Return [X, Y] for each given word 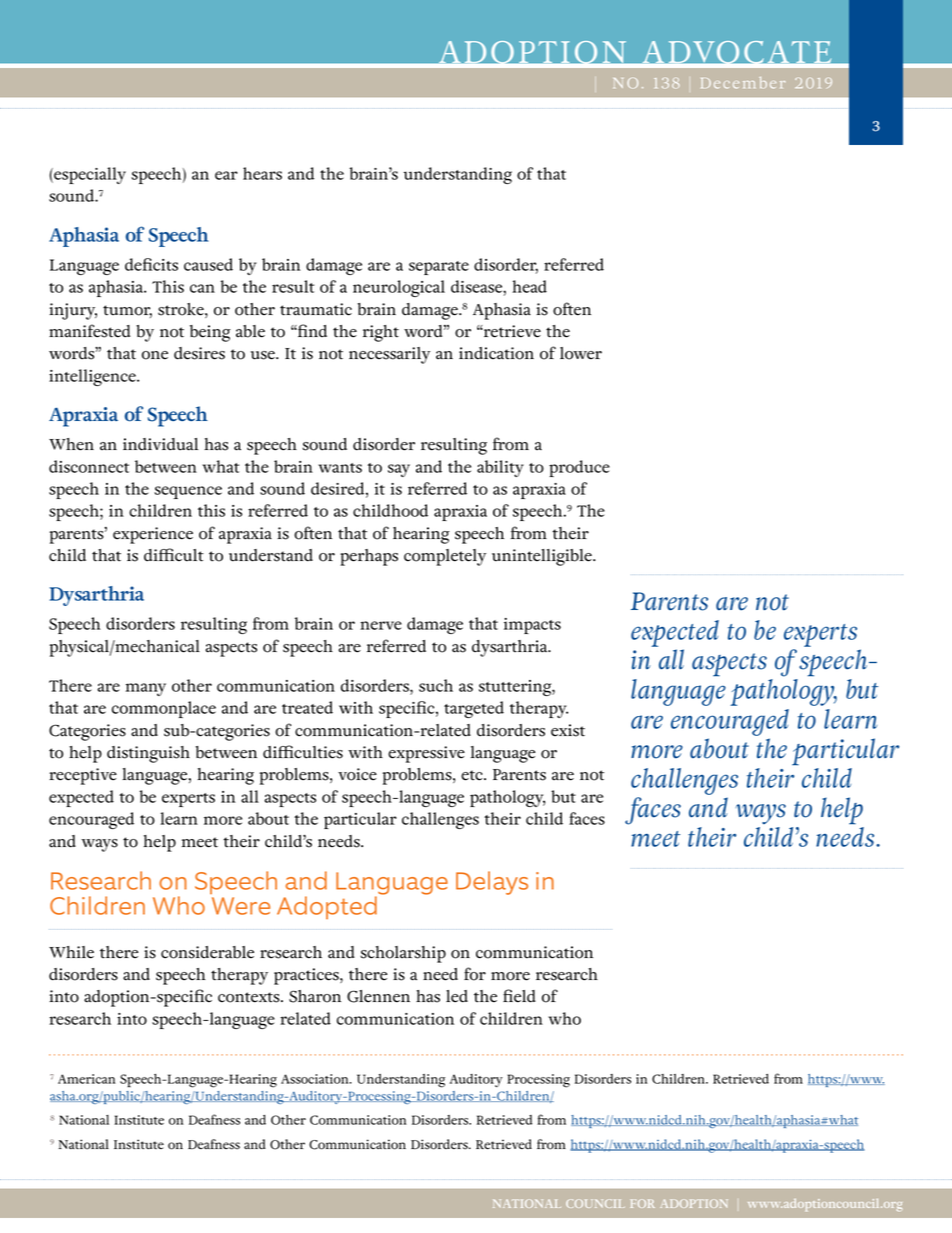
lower [581, 353]
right [381, 333]
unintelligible [543, 557]
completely [445, 557]
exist [568, 730]
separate [439, 268]
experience [153, 535]
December [743, 83]
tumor [127, 311]
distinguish [148, 754]
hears [262, 173]
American [87, 1079]
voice [357, 774]
